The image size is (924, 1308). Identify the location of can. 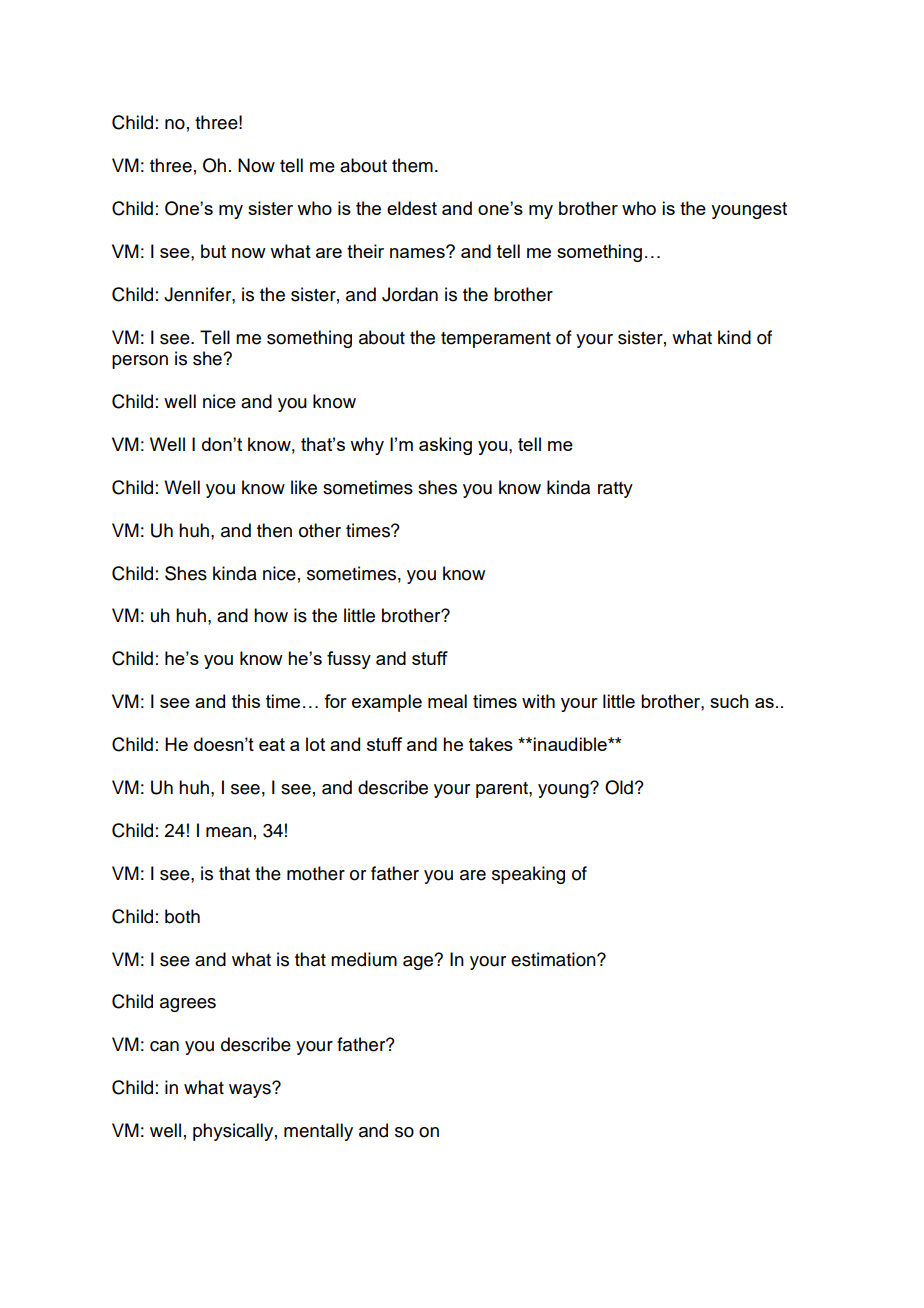
(164, 1046).
